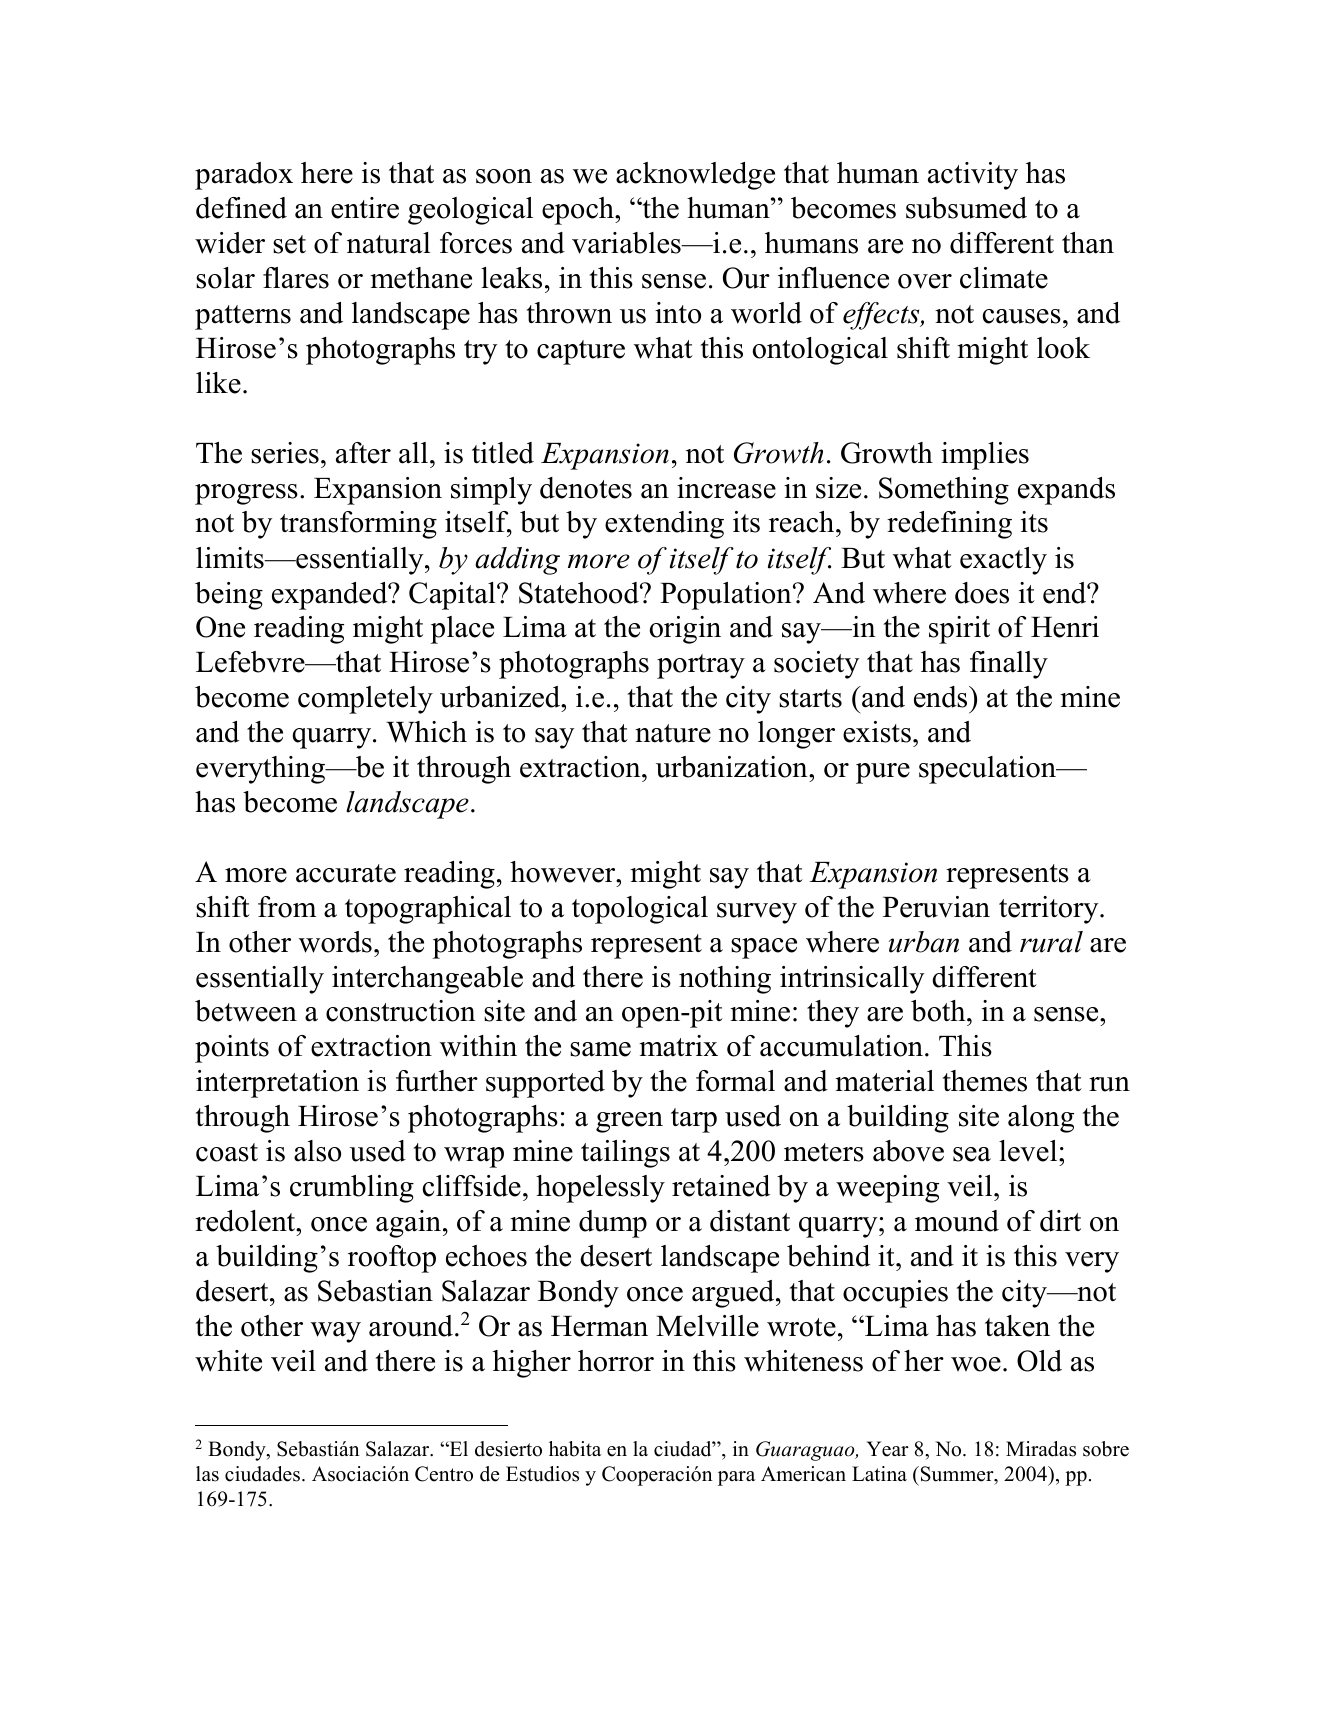  Describe the element at coordinates (289, 244) in the image. I see `set` at that location.
